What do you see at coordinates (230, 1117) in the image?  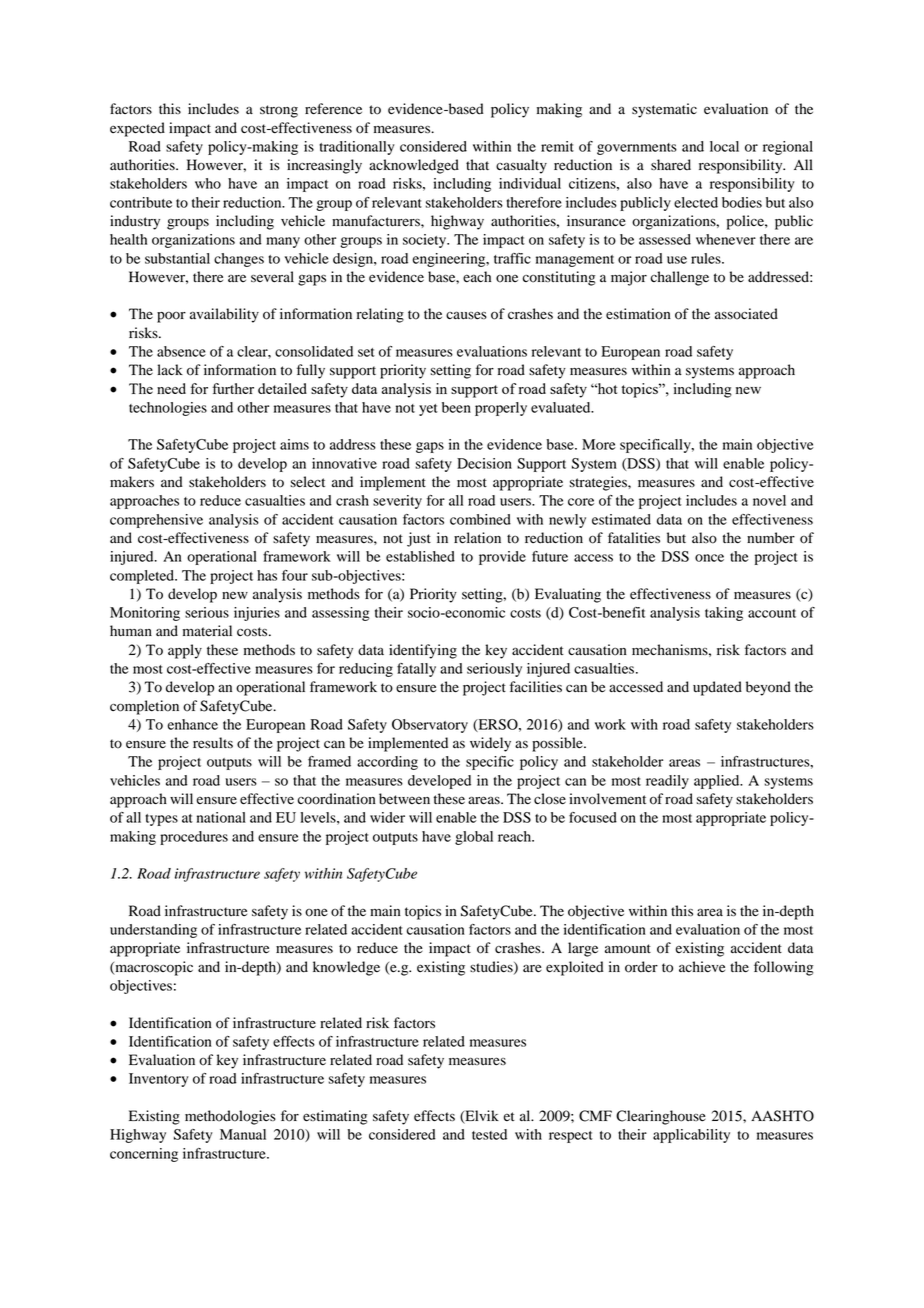 I see `methodologies` at bounding box center [230, 1117].
